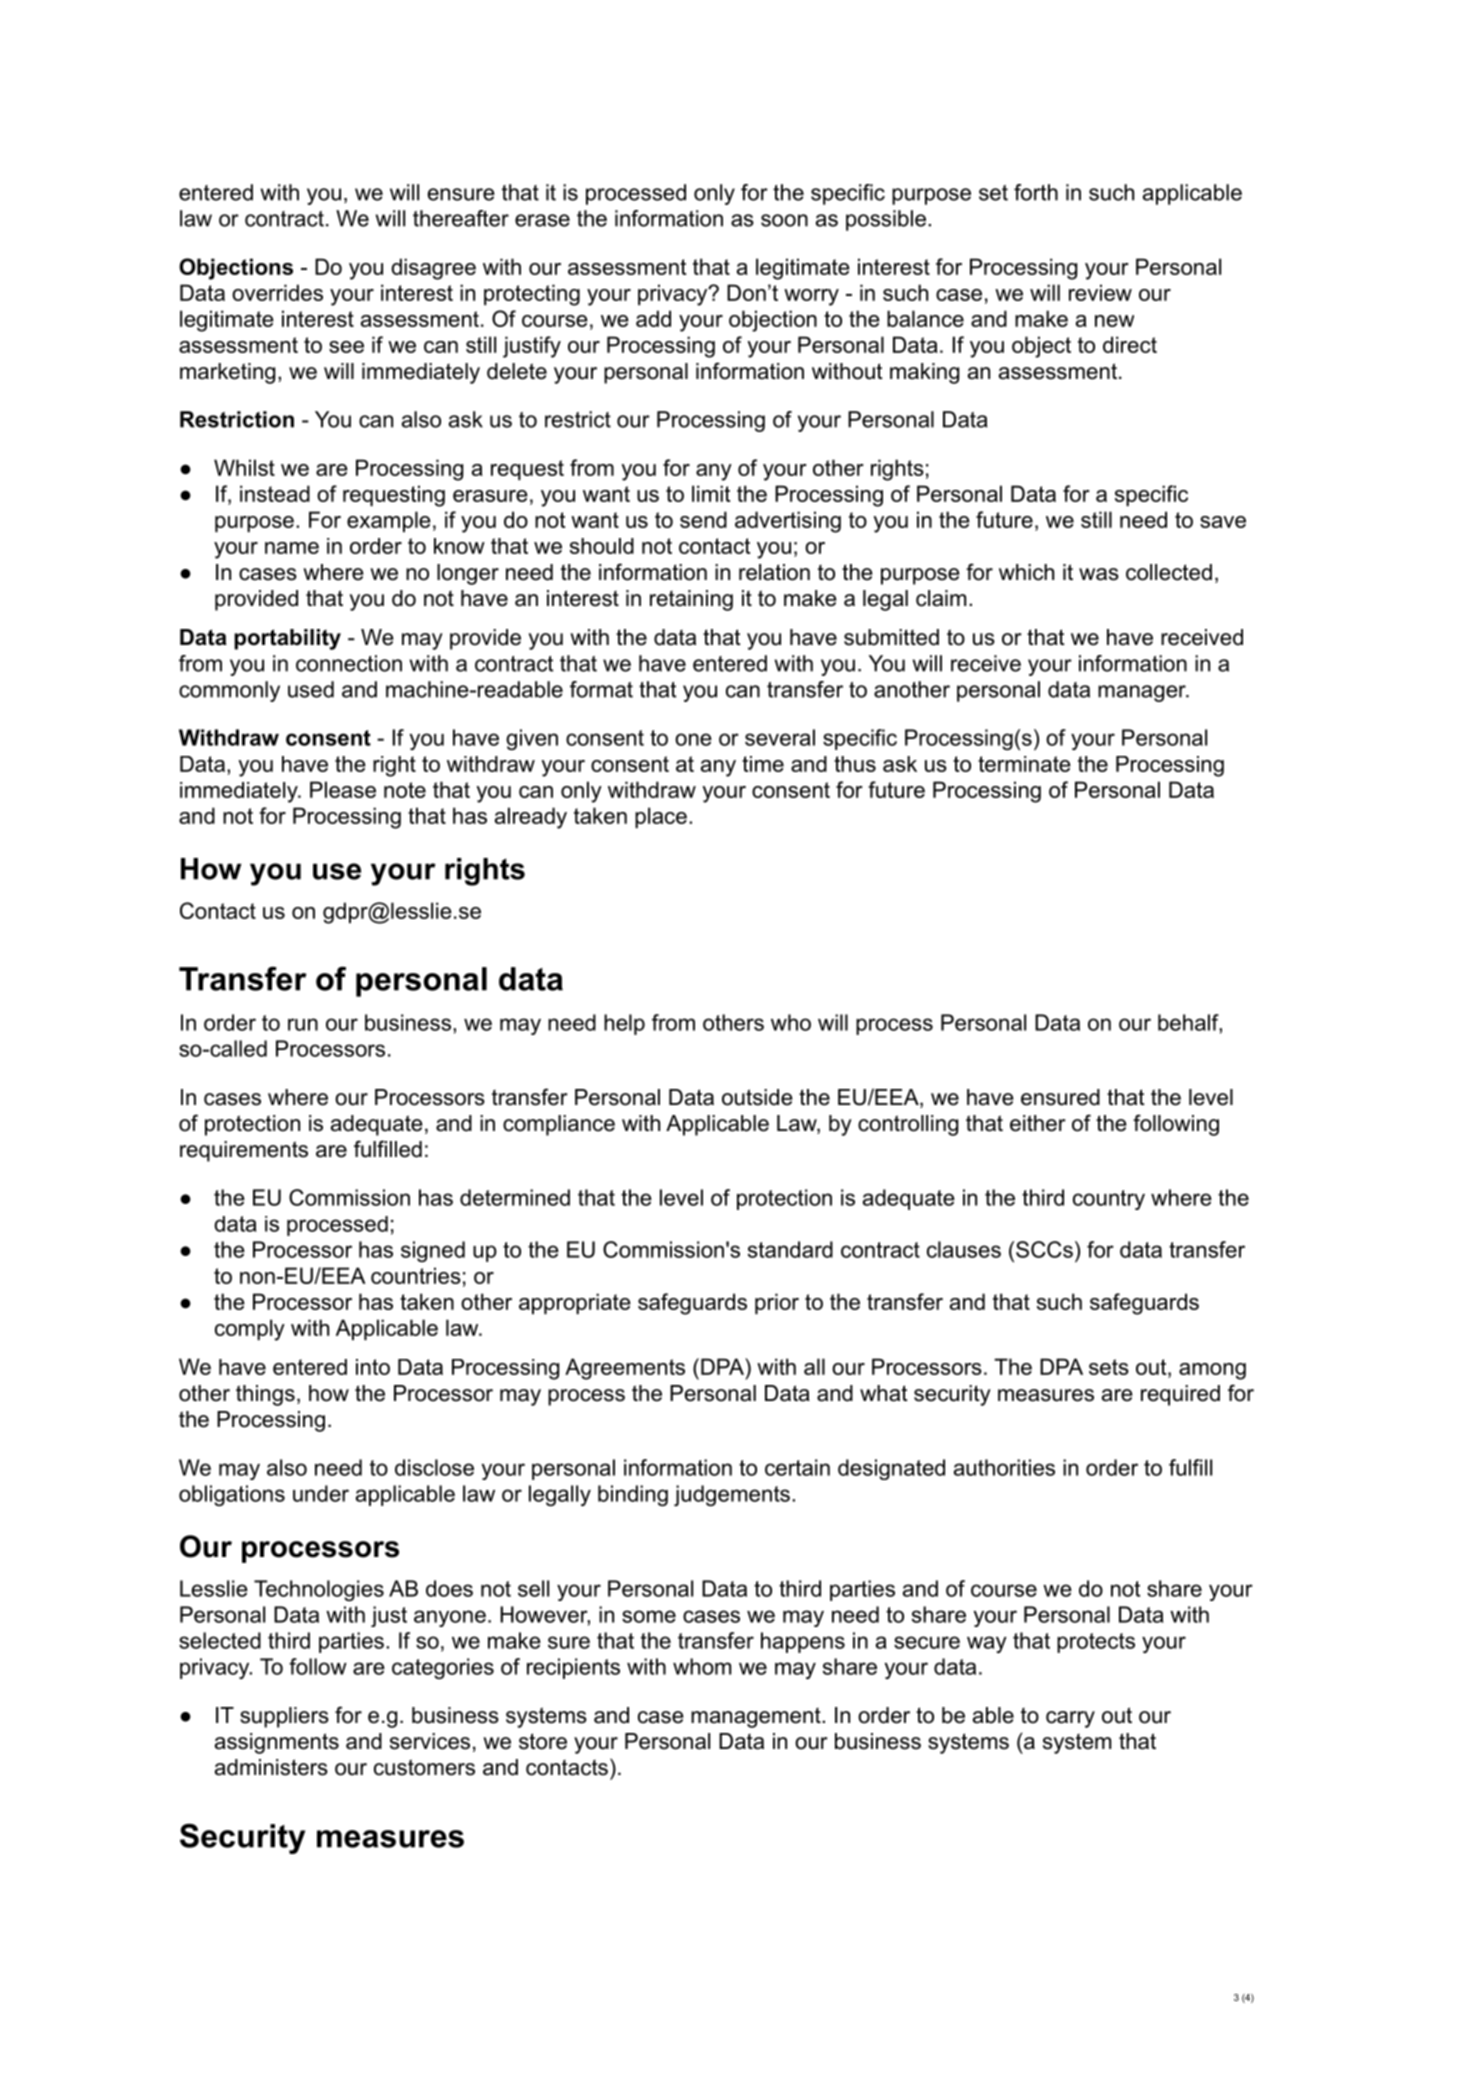 The height and width of the screenshot is (2090, 1479). What do you see at coordinates (784, 220) in the screenshot?
I see `soon` at bounding box center [784, 220].
